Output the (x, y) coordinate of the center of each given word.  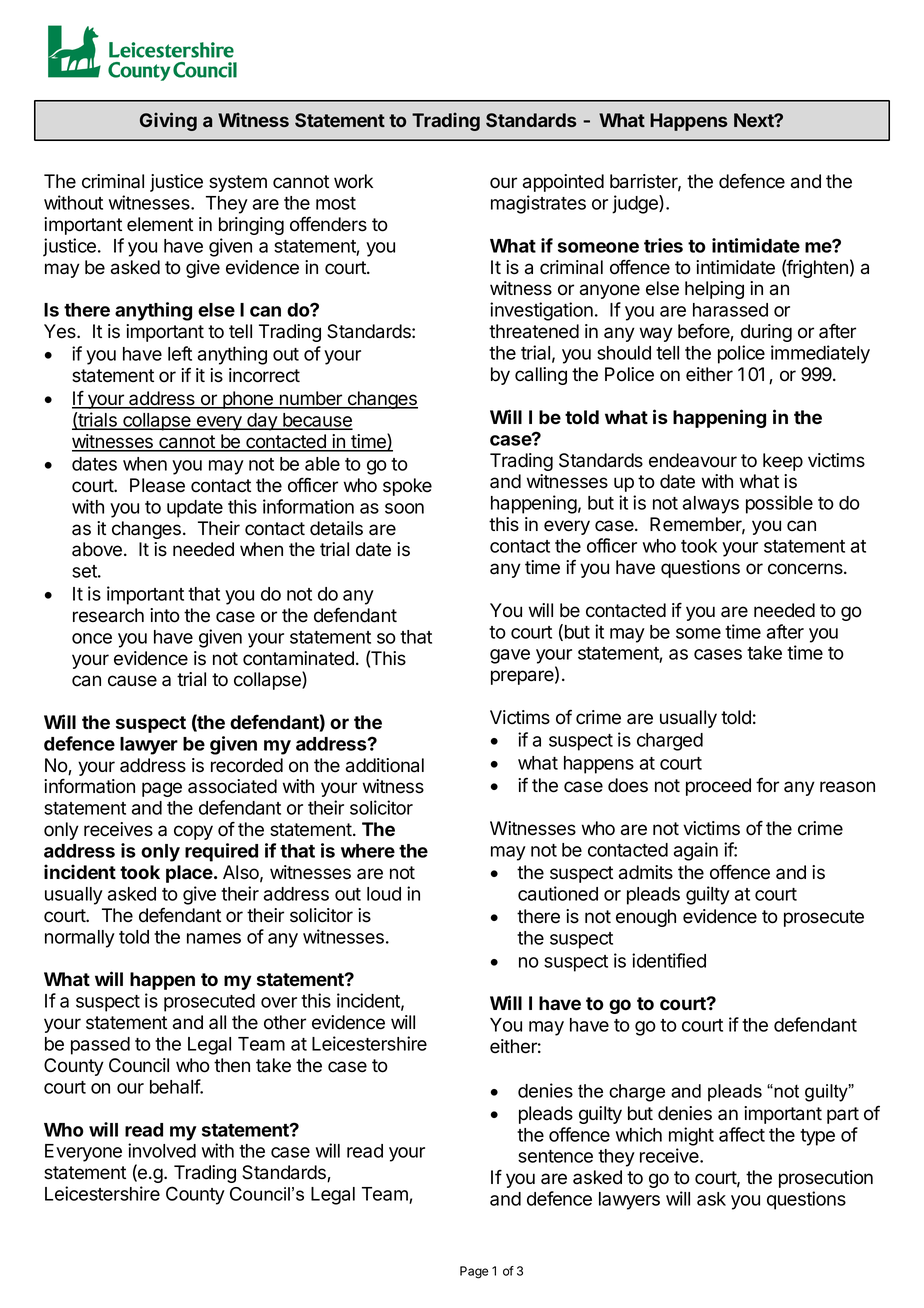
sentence (555, 1156)
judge (636, 204)
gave (510, 656)
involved (162, 1150)
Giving (168, 121)
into (165, 615)
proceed (718, 787)
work (353, 181)
